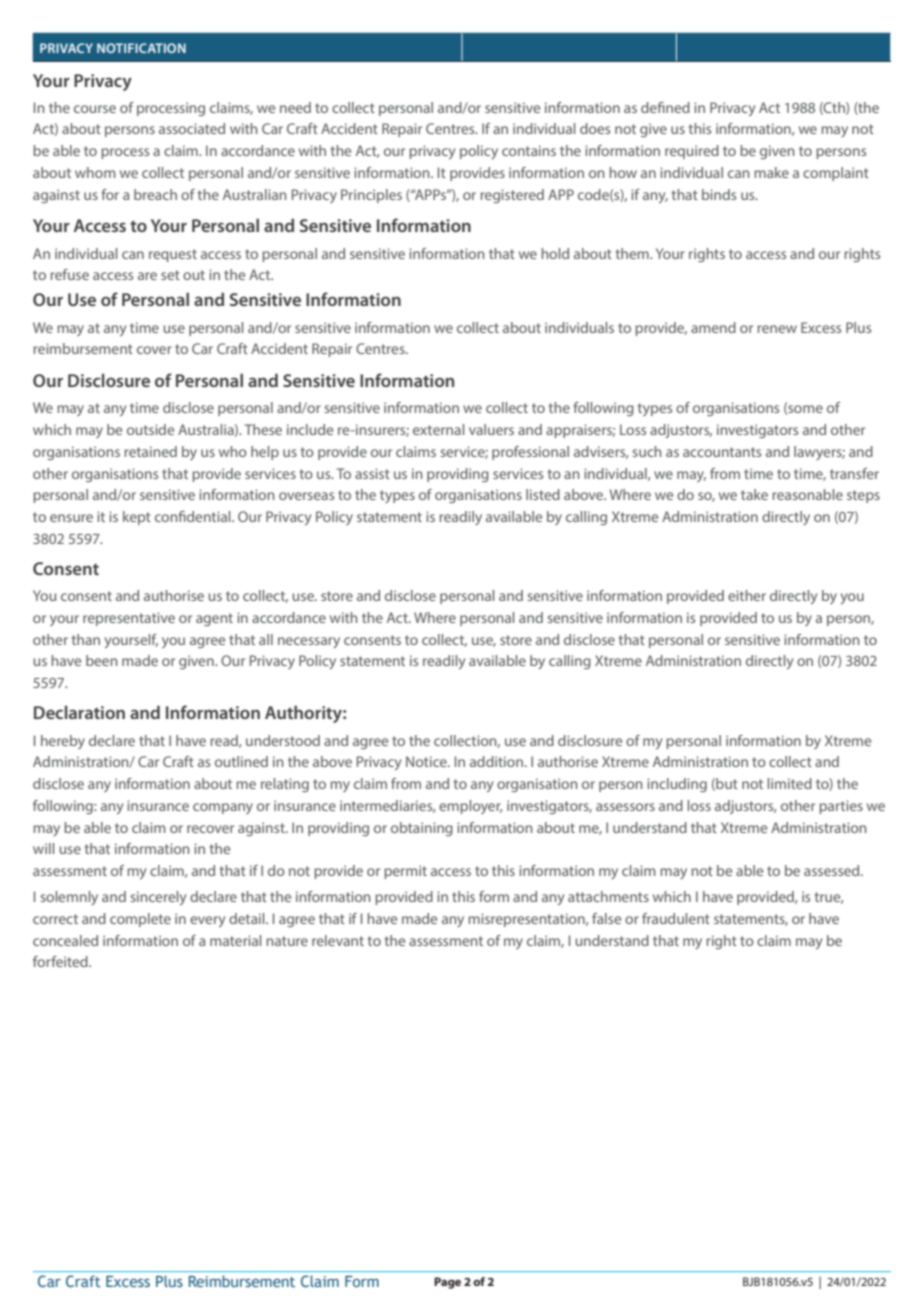  What do you see at coordinates (529, 150) in the image?
I see `contains` at bounding box center [529, 150].
